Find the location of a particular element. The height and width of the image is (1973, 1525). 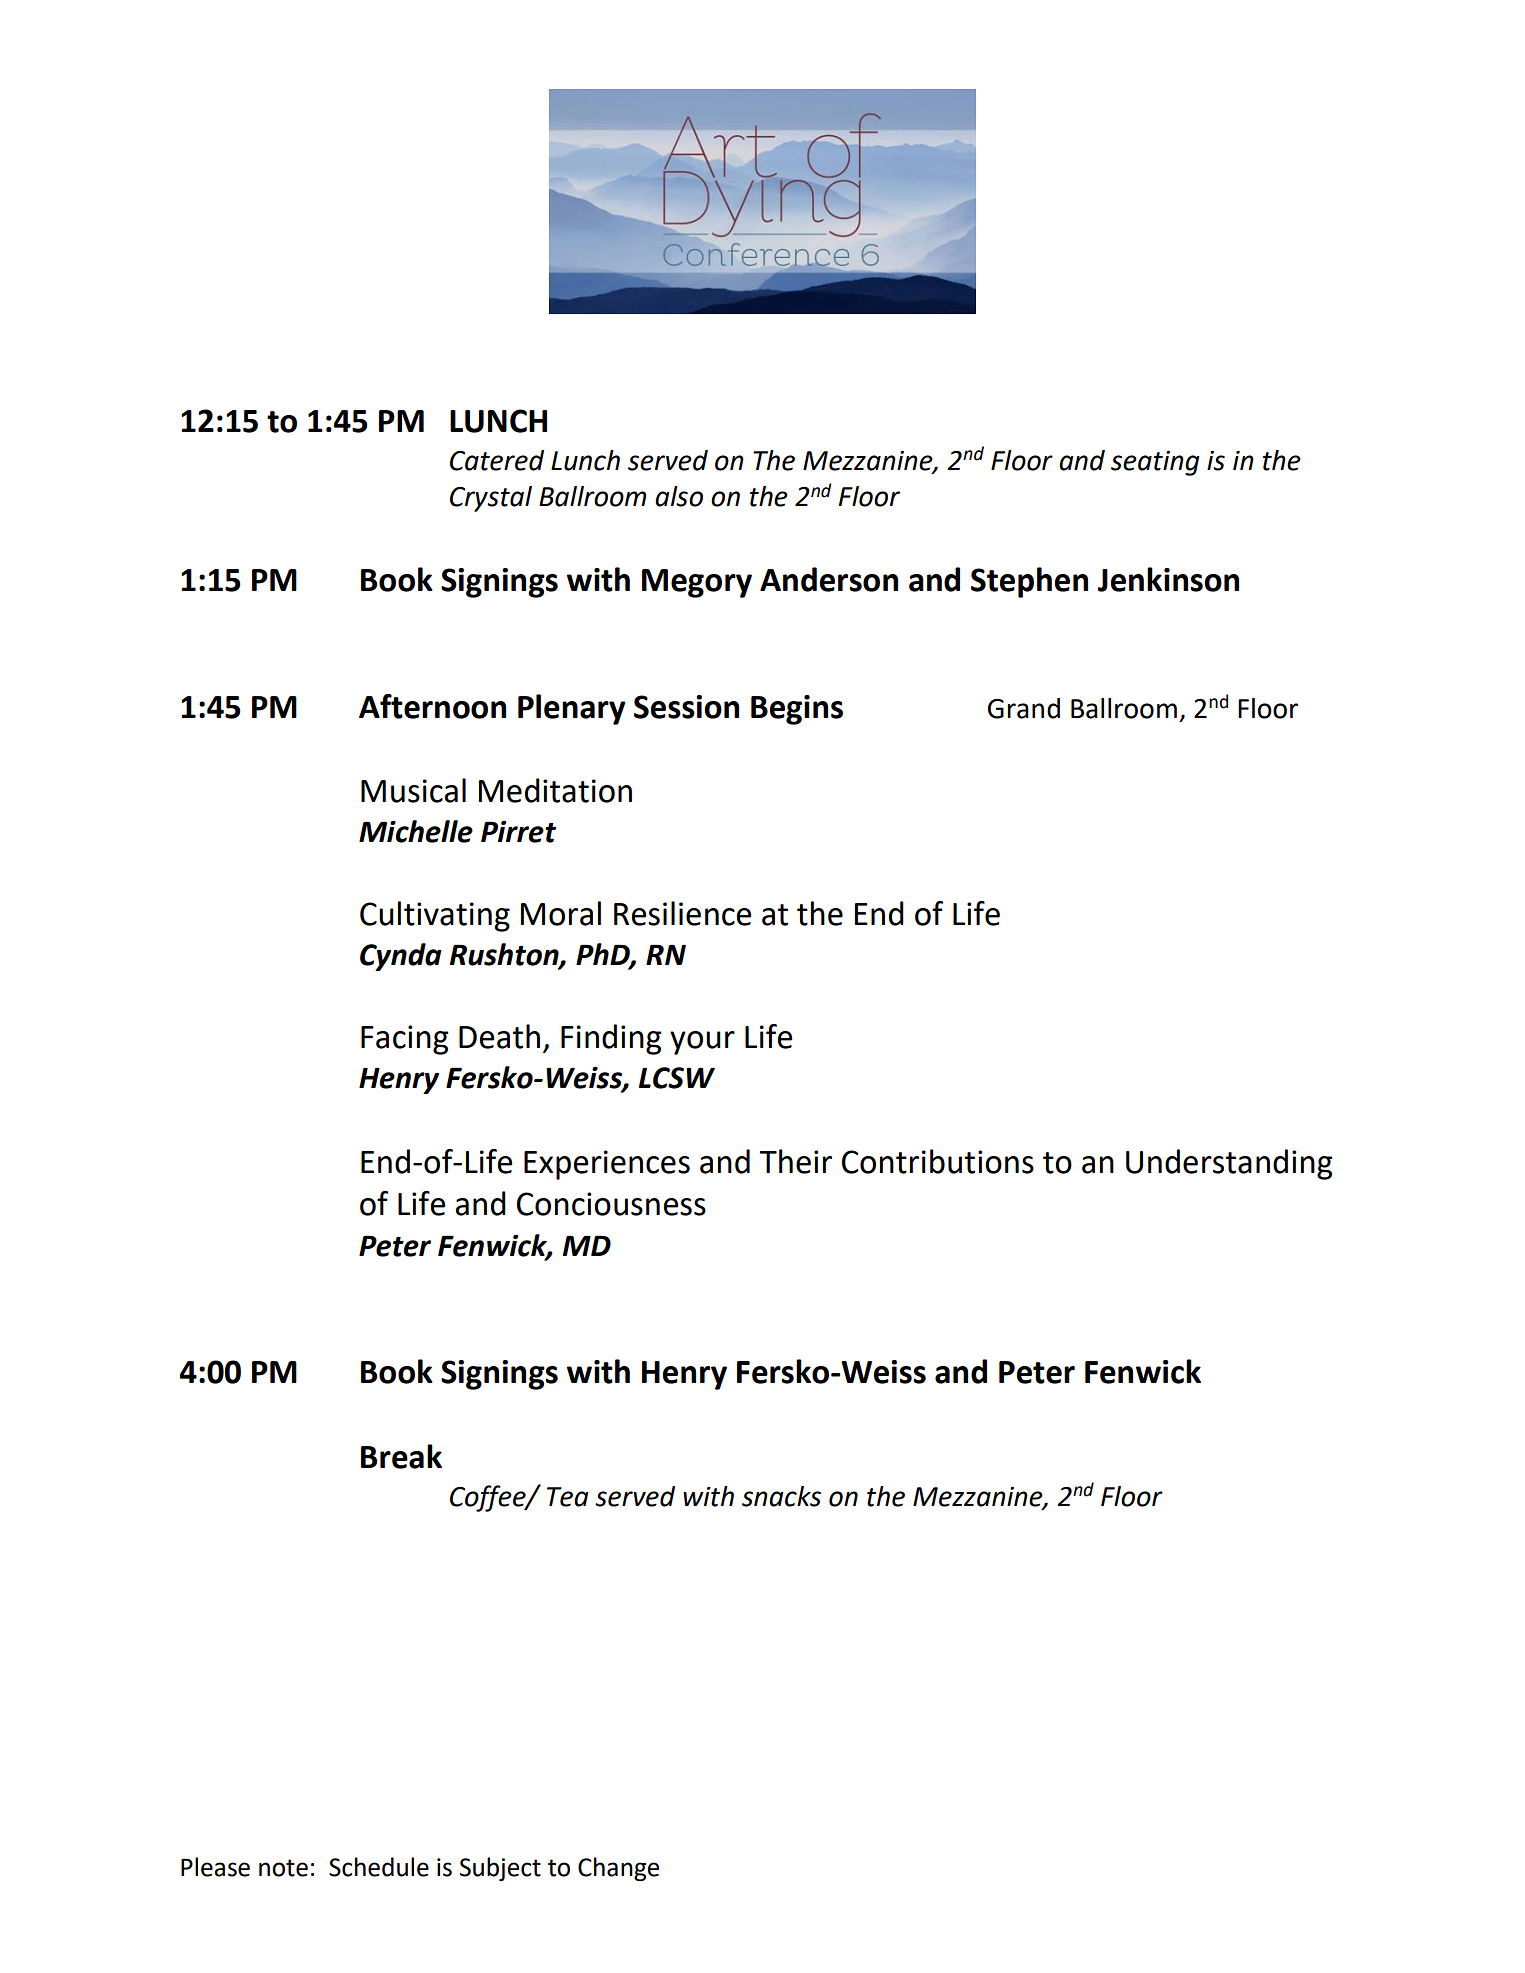

Schedule is located at coordinates (379, 1867).
